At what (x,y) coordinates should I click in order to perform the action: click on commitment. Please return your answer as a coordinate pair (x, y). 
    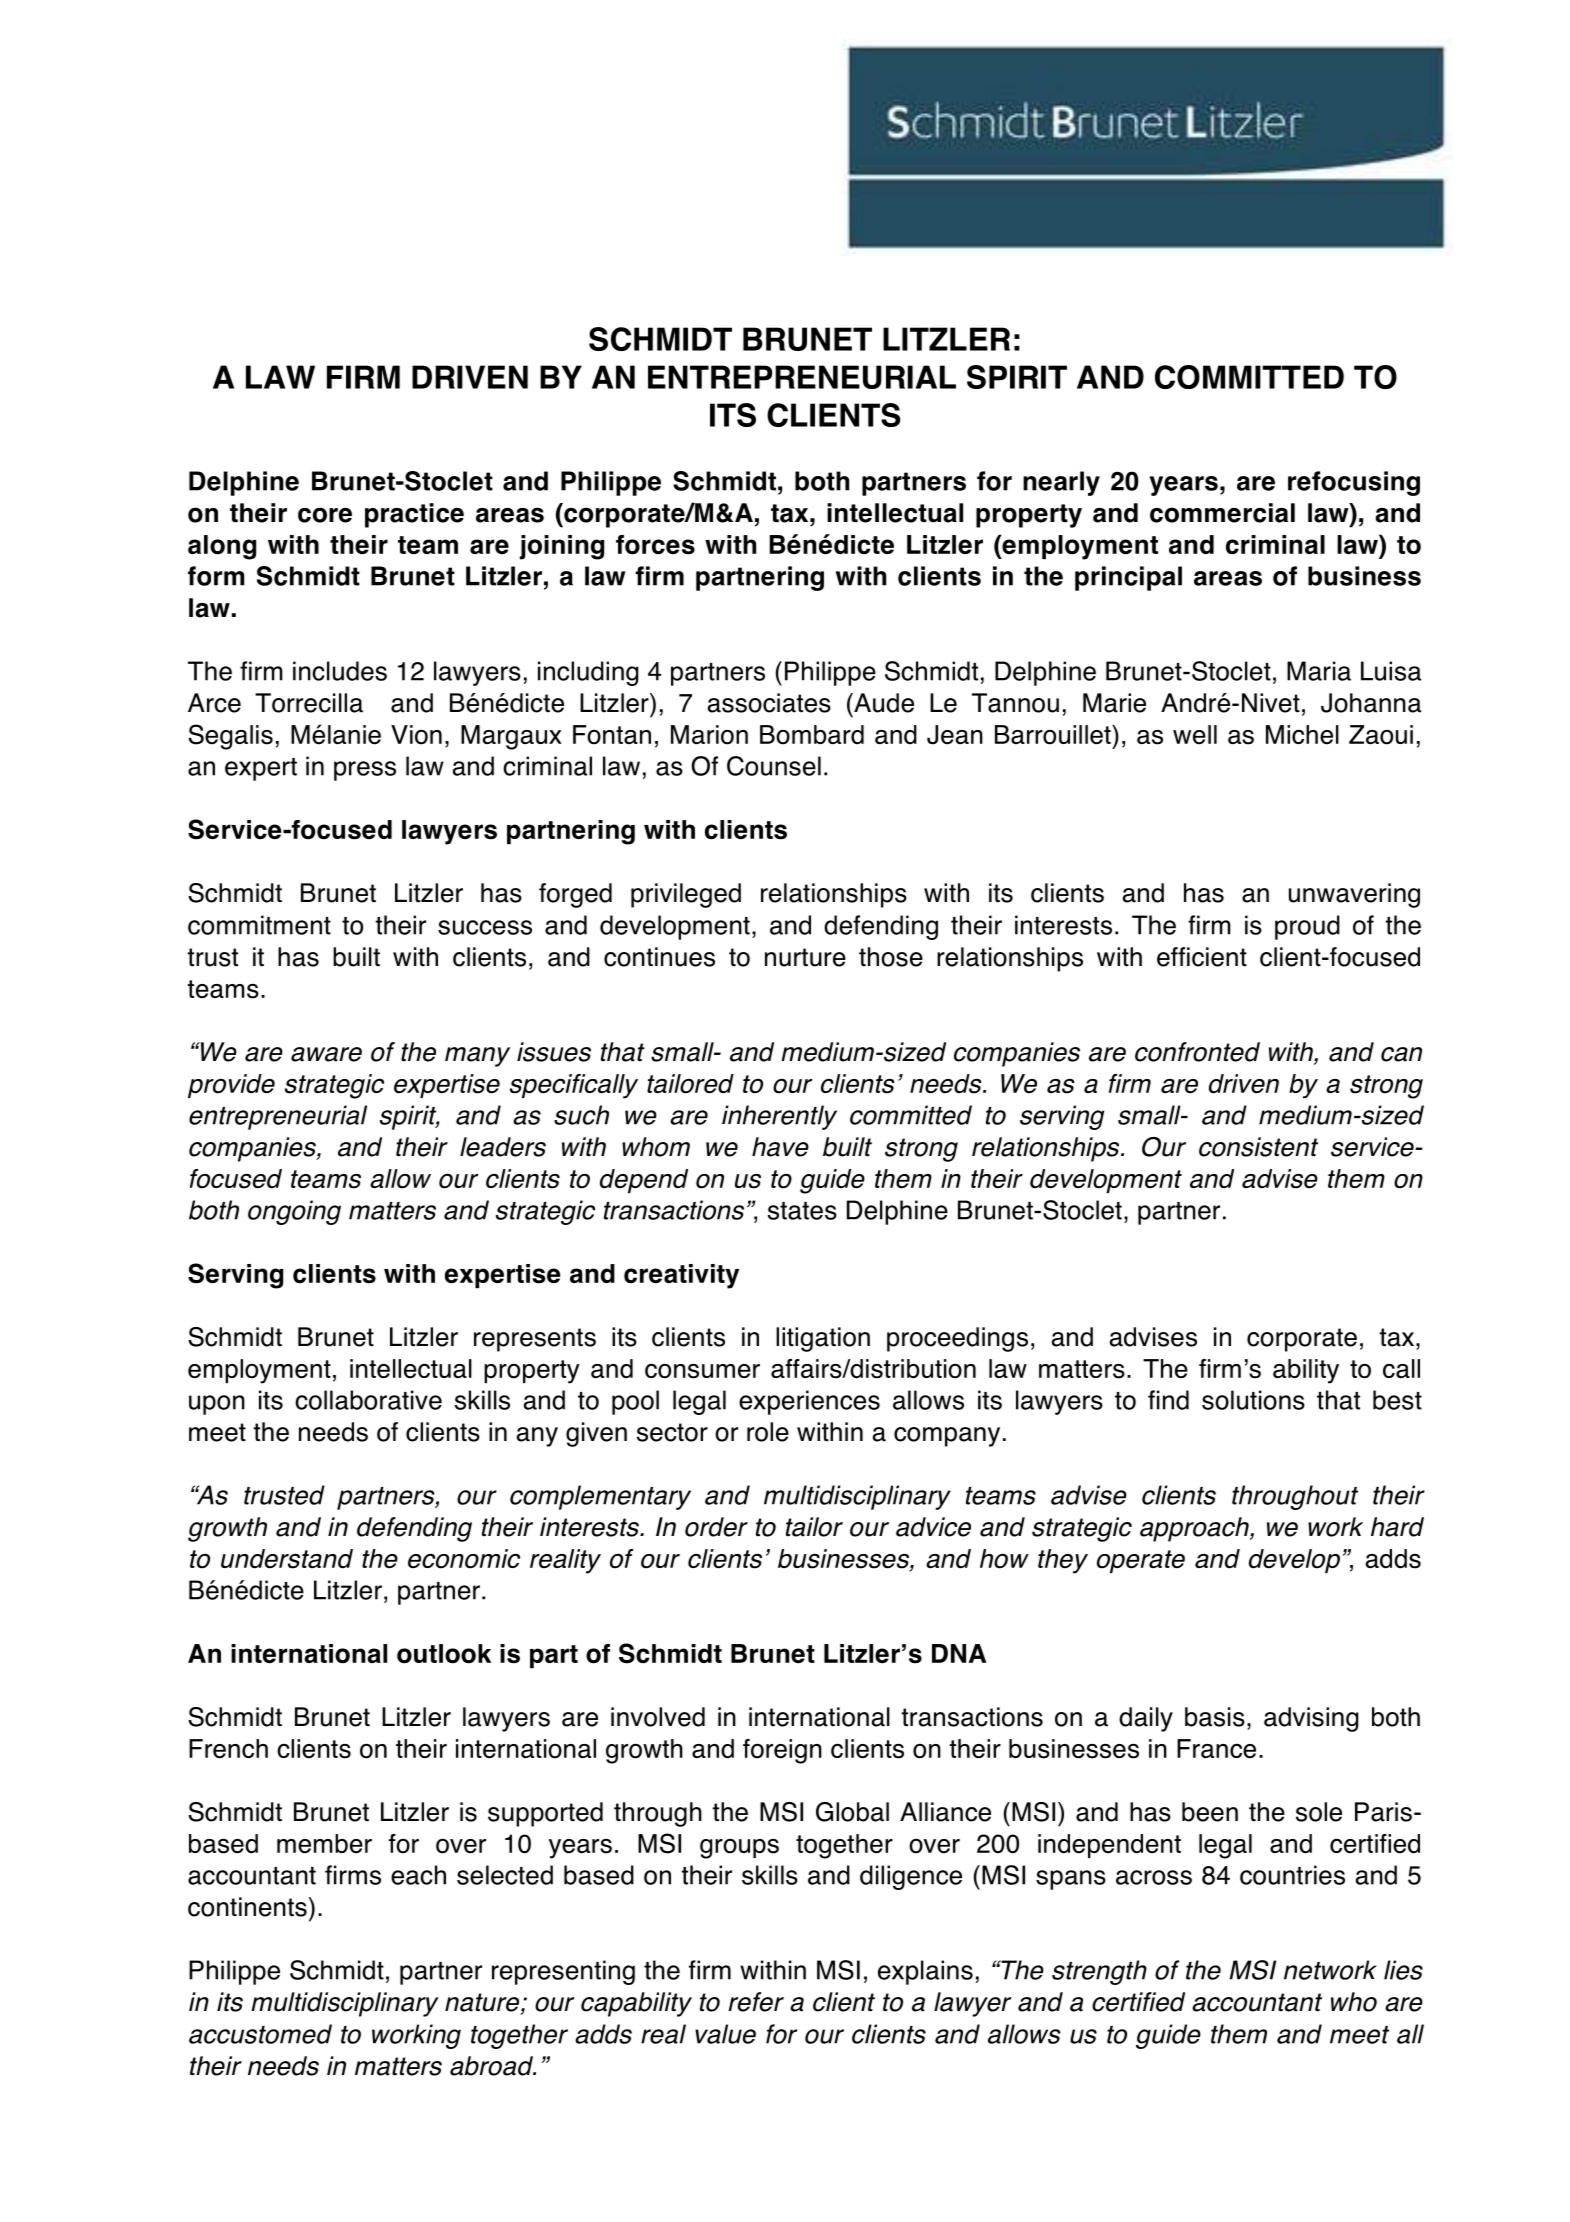
    Looking at the image, I should click on (259, 925).
